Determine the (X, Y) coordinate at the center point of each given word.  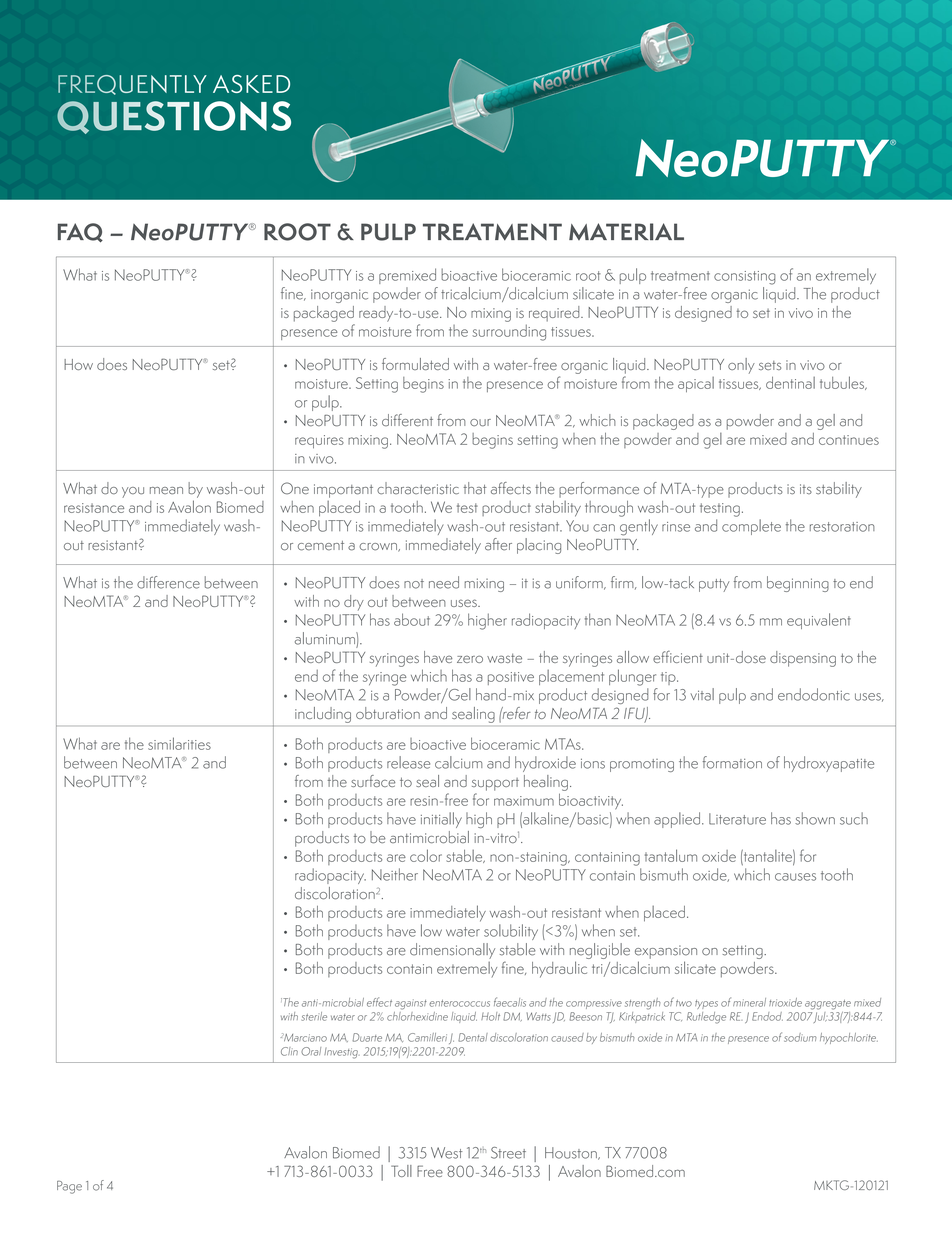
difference (168, 582)
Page (69, 1187)
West (447, 1153)
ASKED (251, 84)
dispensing (803, 659)
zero (470, 659)
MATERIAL (626, 231)
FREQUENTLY (132, 85)
